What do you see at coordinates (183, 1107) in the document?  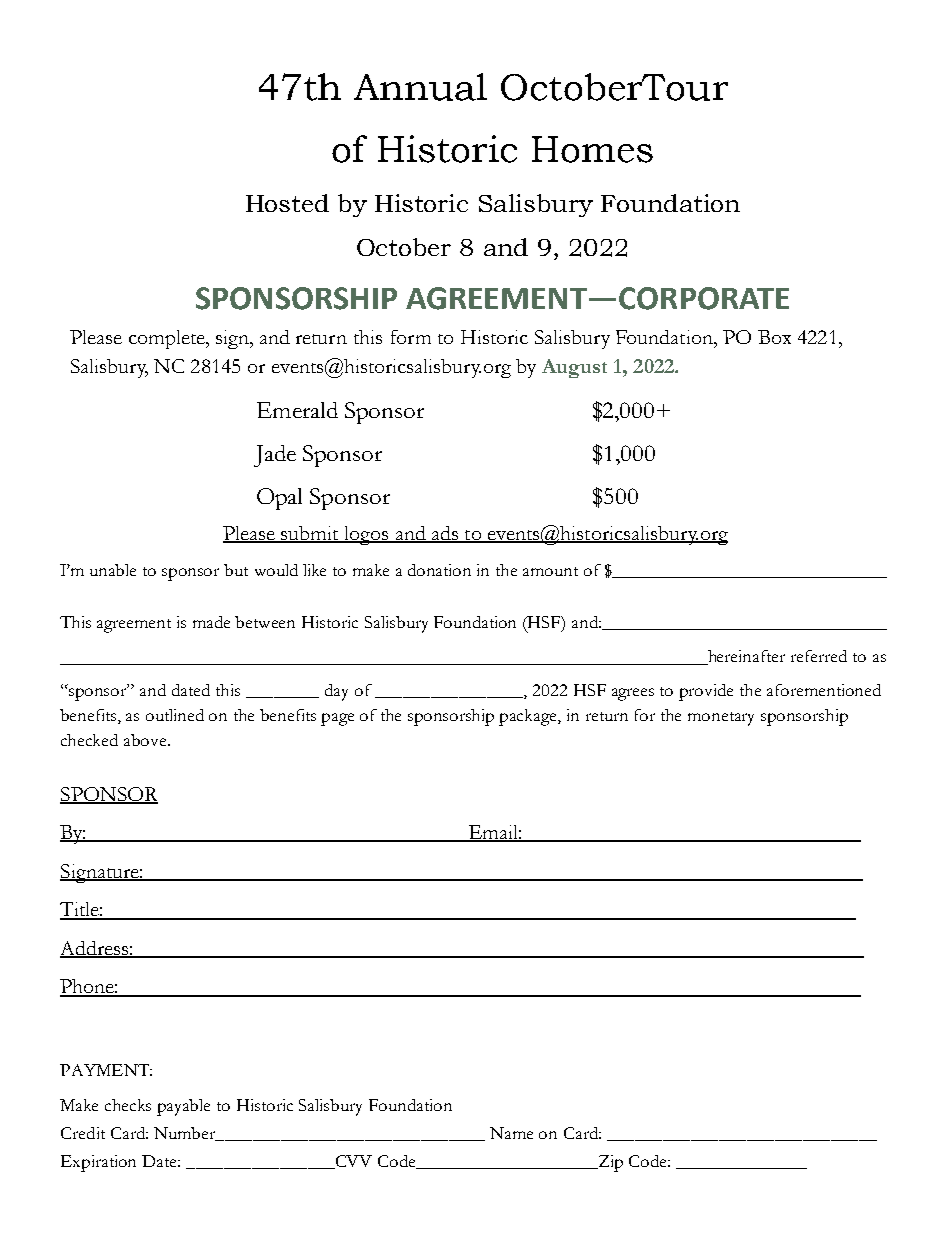 I see `payable` at bounding box center [183, 1107].
